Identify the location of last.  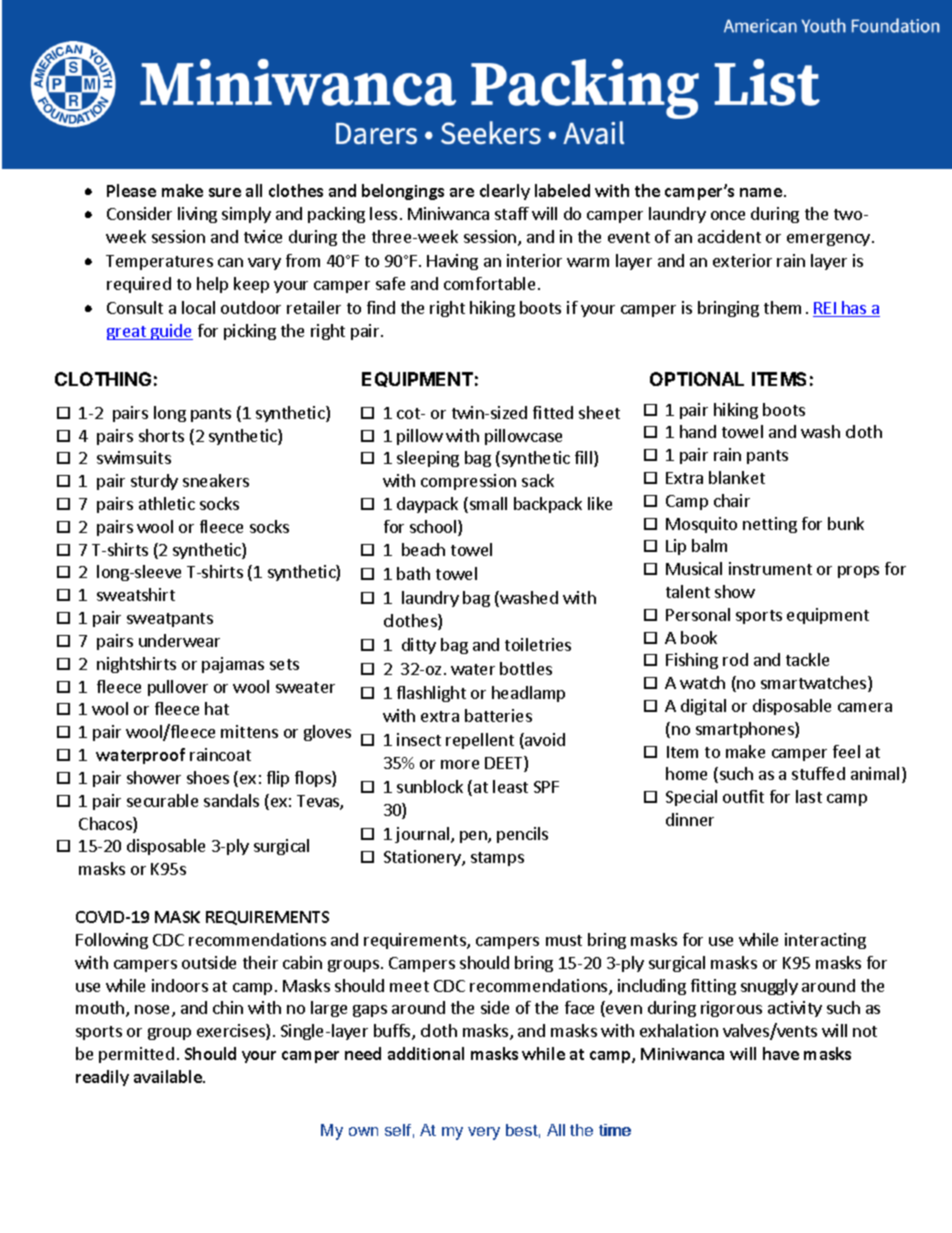
(809, 796).
